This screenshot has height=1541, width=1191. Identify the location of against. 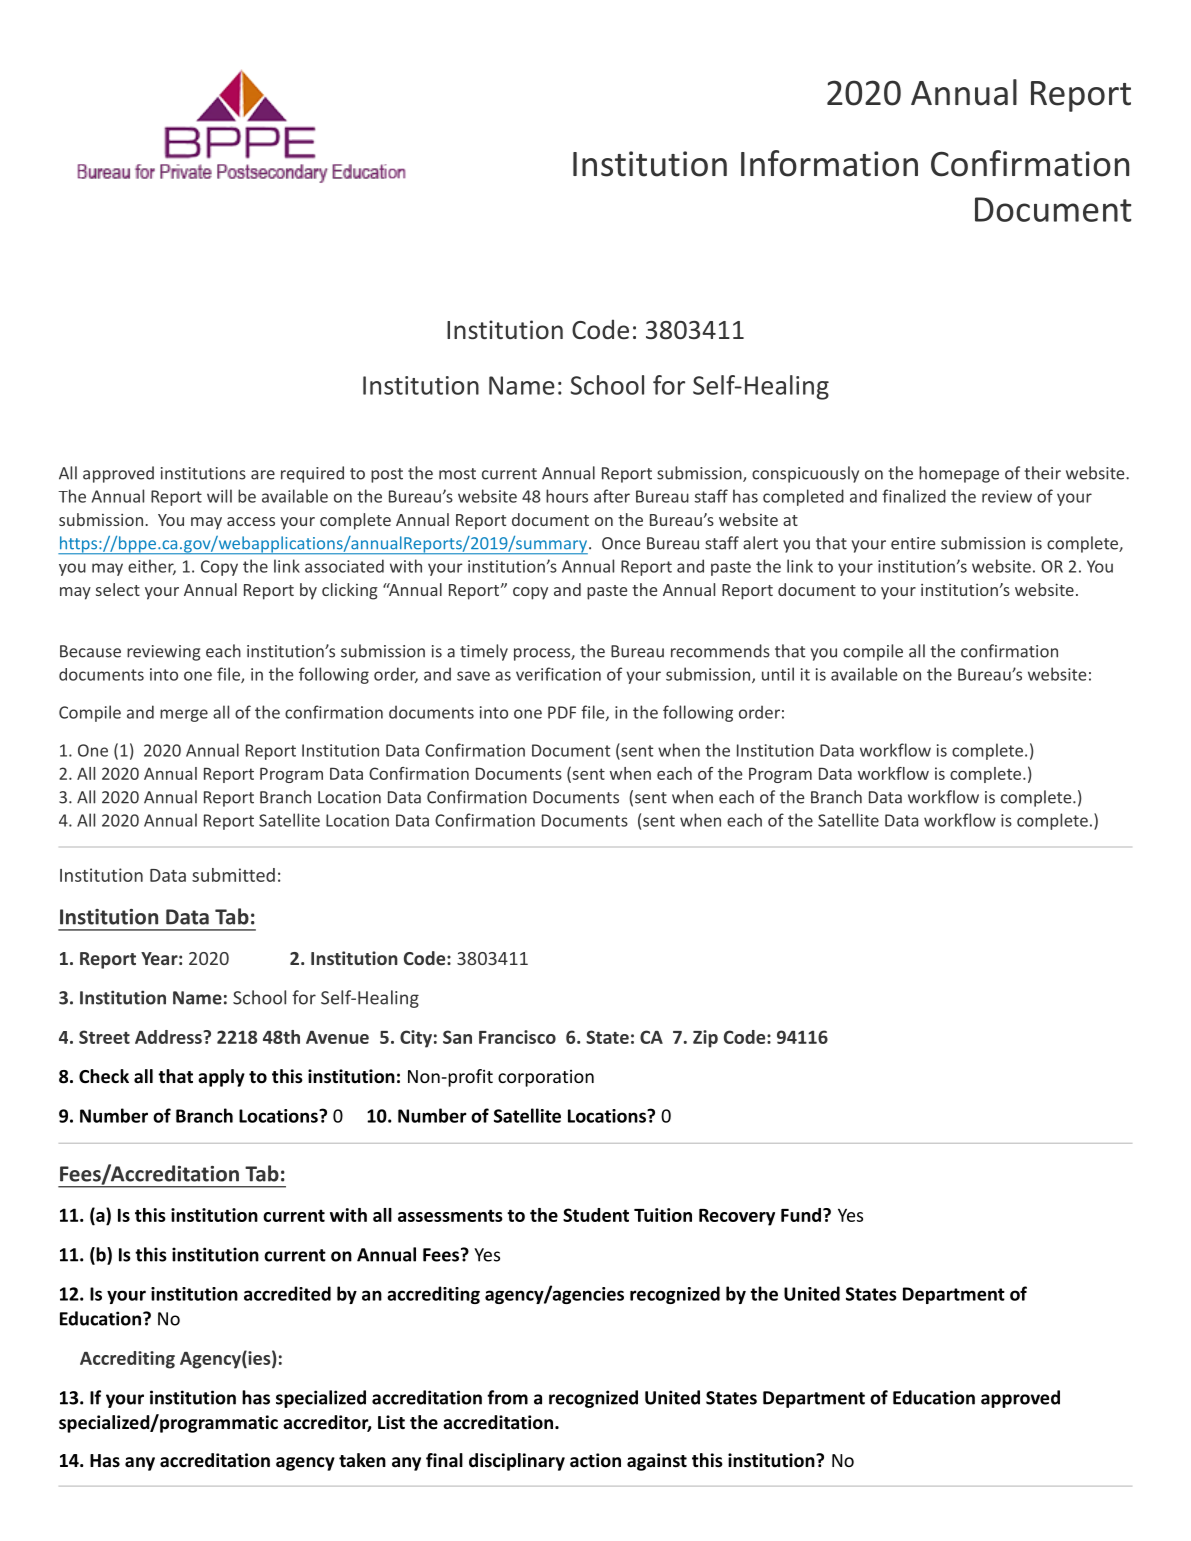
(657, 1462).
